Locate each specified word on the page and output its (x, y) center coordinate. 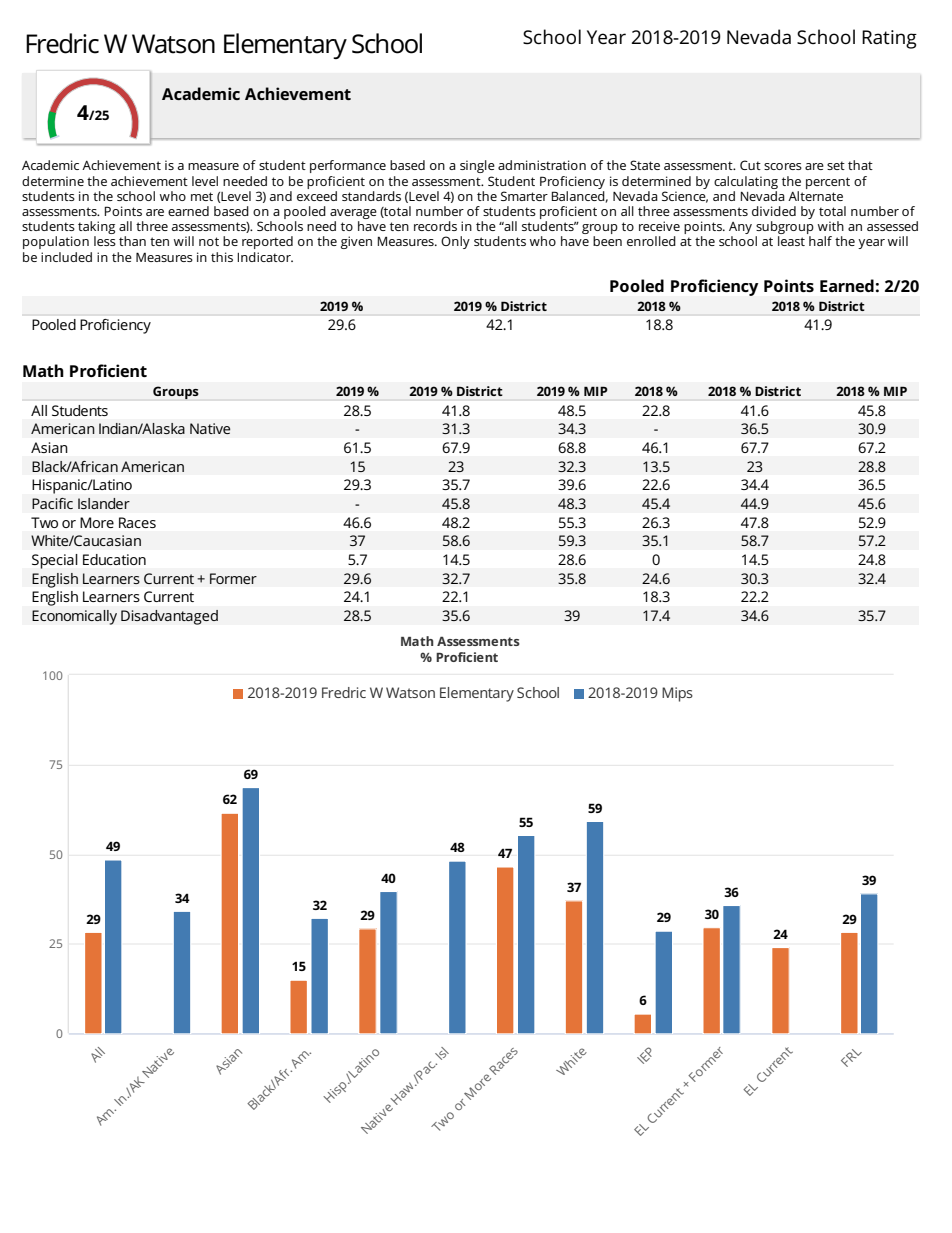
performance (348, 166)
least (791, 241)
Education (114, 559)
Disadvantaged (169, 617)
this (222, 257)
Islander (104, 503)
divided (774, 211)
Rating (889, 39)
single (477, 166)
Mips (677, 694)
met (202, 196)
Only (455, 242)
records (435, 226)
